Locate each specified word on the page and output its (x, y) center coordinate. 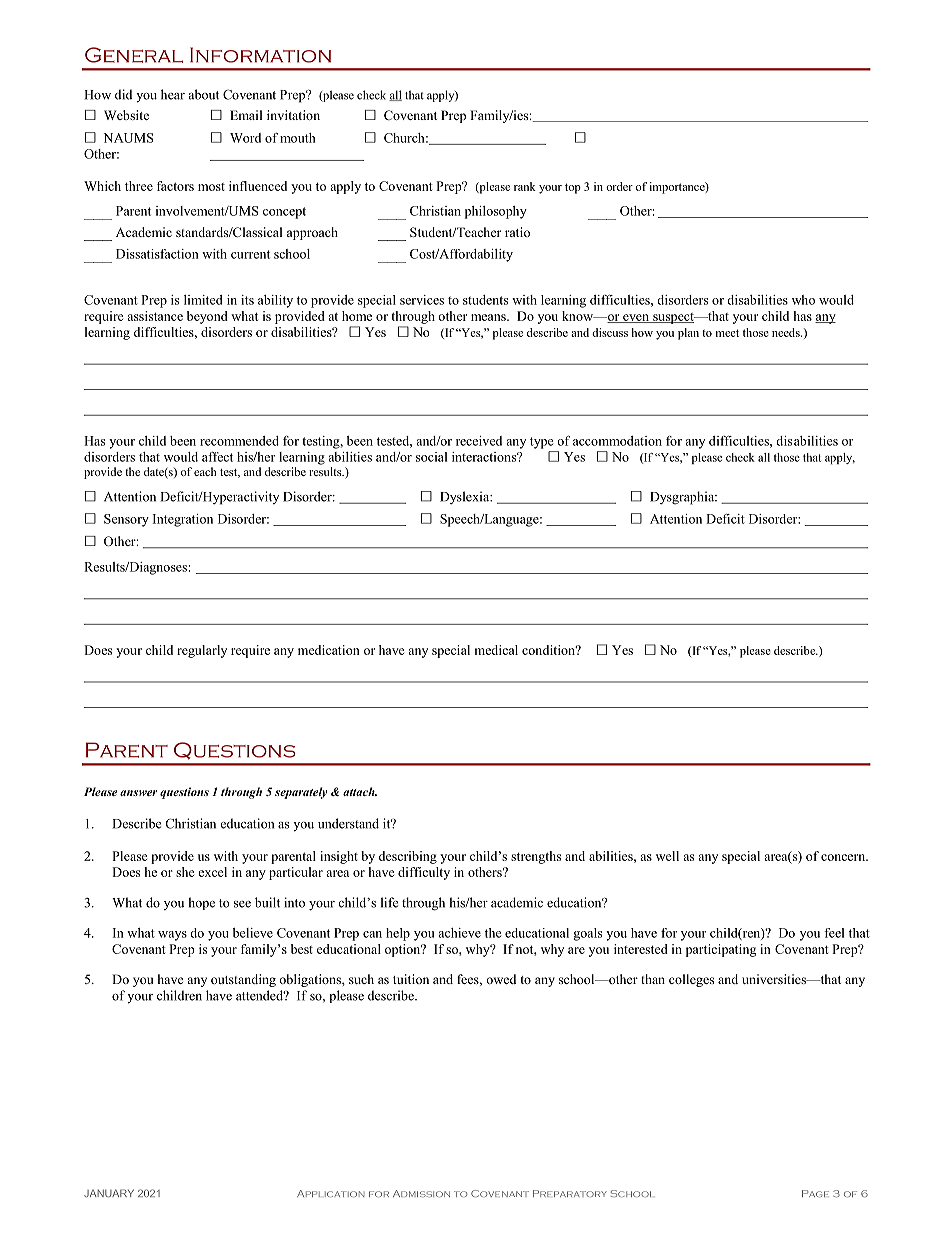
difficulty (424, 873)
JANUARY (109, 1193)
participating (721, 950)
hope (201, 903)
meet (727, 333)
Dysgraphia (683, 498)
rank (525, 186)
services (422, 300)
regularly (202, 651)
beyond (207, 317)
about (204, 94)
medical (496, 650)
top (573, 188)
